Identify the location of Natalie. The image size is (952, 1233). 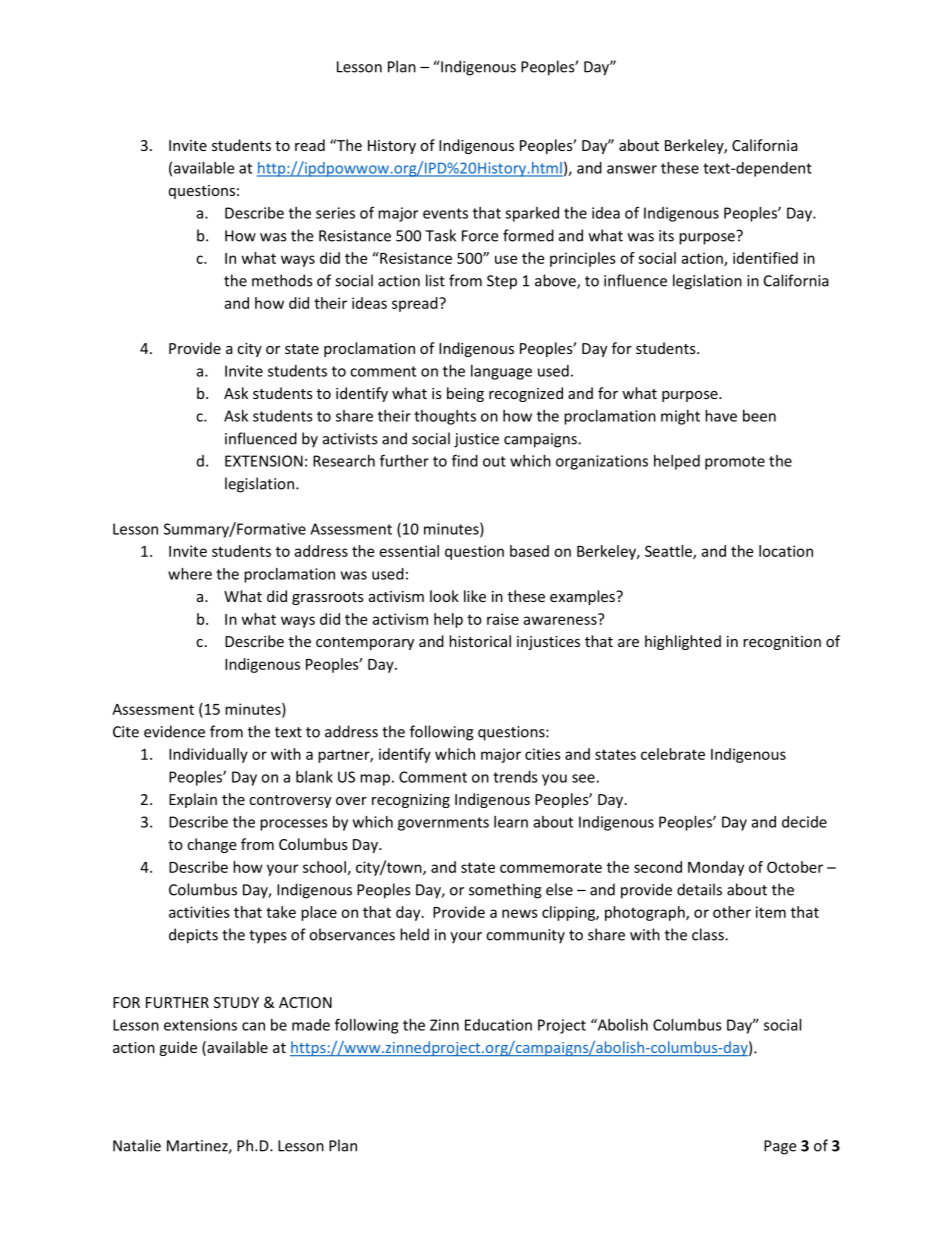
(137, 1145).
